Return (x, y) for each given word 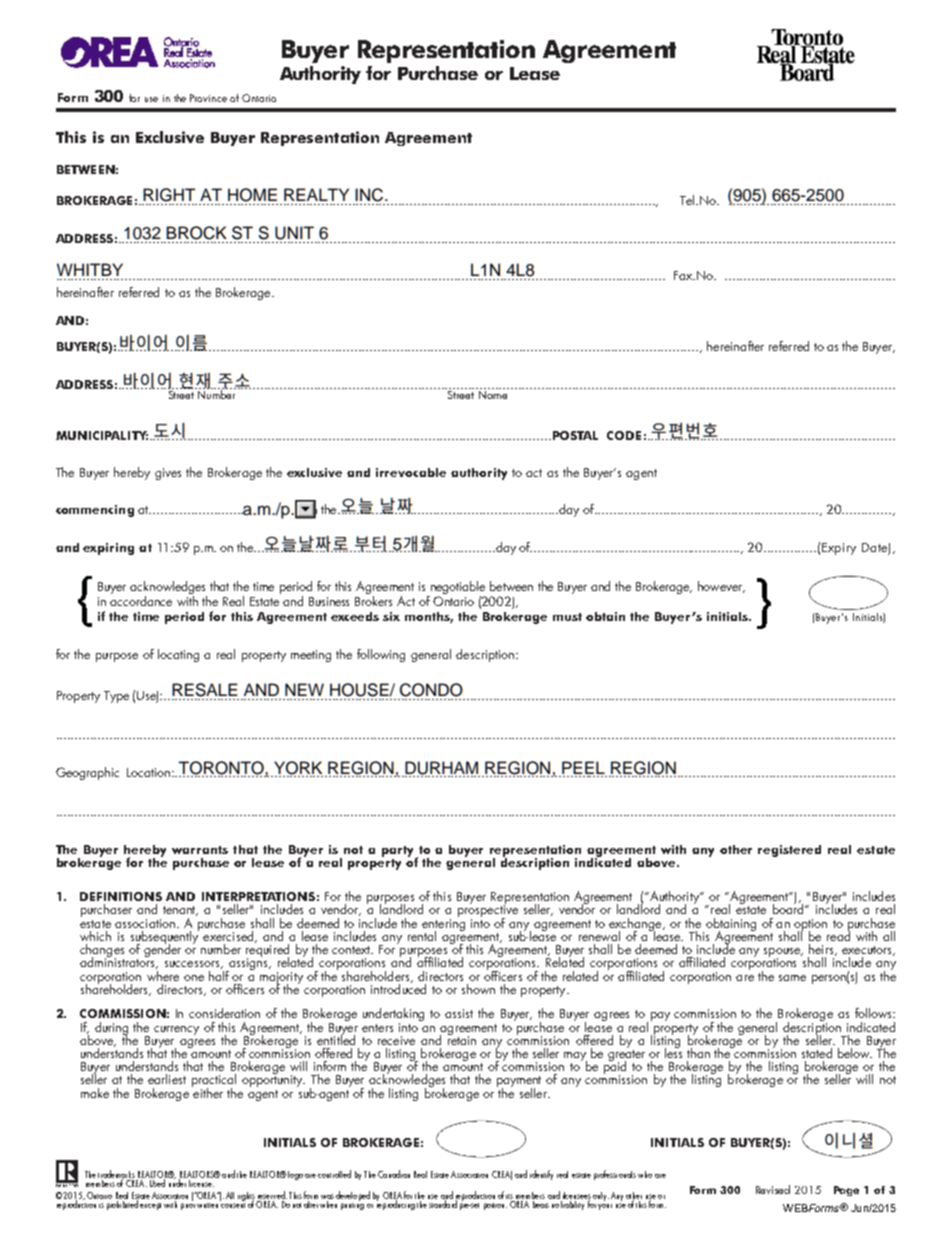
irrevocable (411, 472)
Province (208, 98)
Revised (773, 1189)
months (429, 617)
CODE (624, 435)
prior (188, 1204)
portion (495, 1206)
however (721, 587)
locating (178, 655)
